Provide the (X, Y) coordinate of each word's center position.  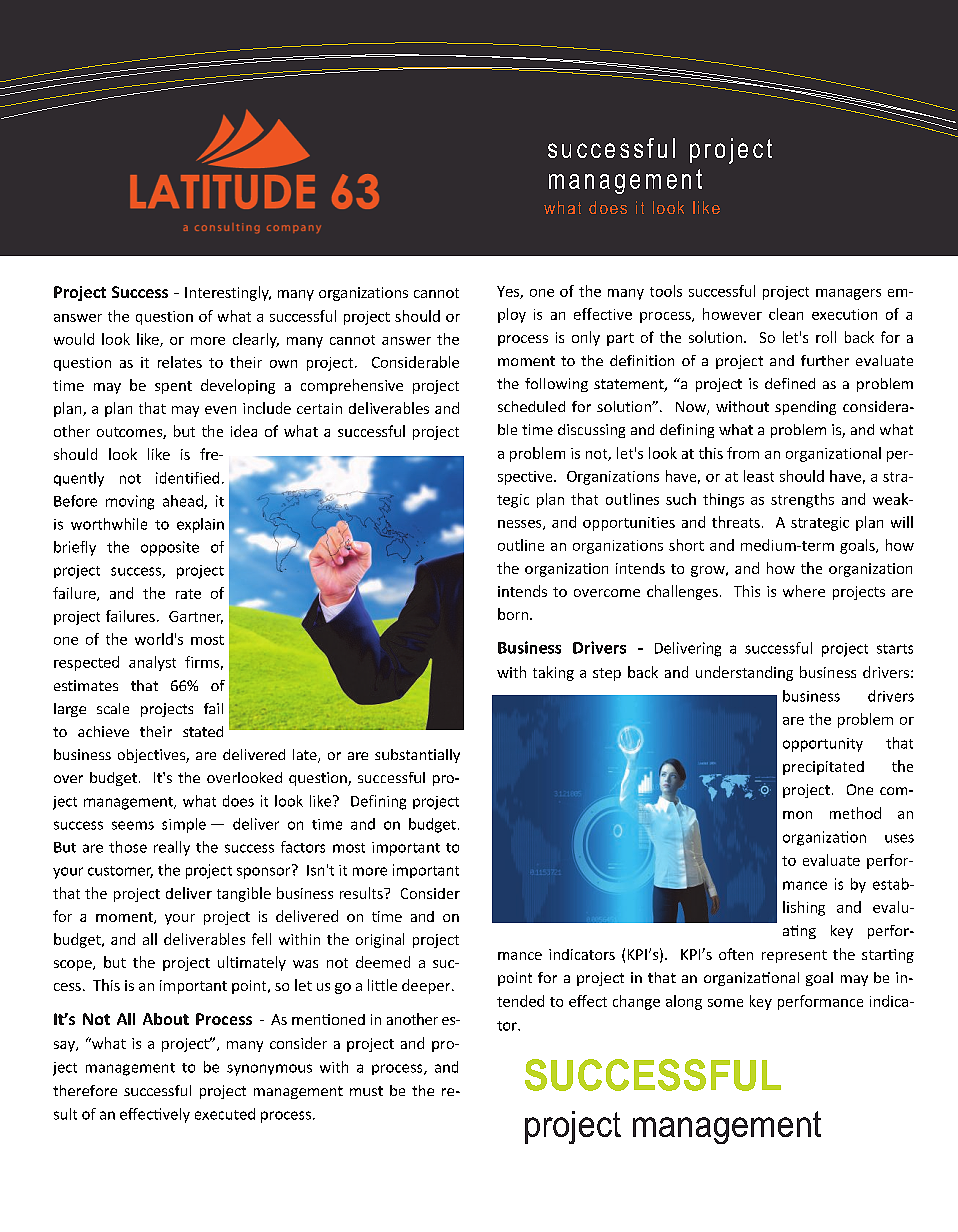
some (725, 1003)
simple (184, 825)
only (586, 338)
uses (899, 838)
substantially (417, 756)
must (366, 1091)
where (804, 591)
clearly (256, 340)
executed (225, 1114)
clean (786, 314)
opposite (170, 548)
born (513, 614)
